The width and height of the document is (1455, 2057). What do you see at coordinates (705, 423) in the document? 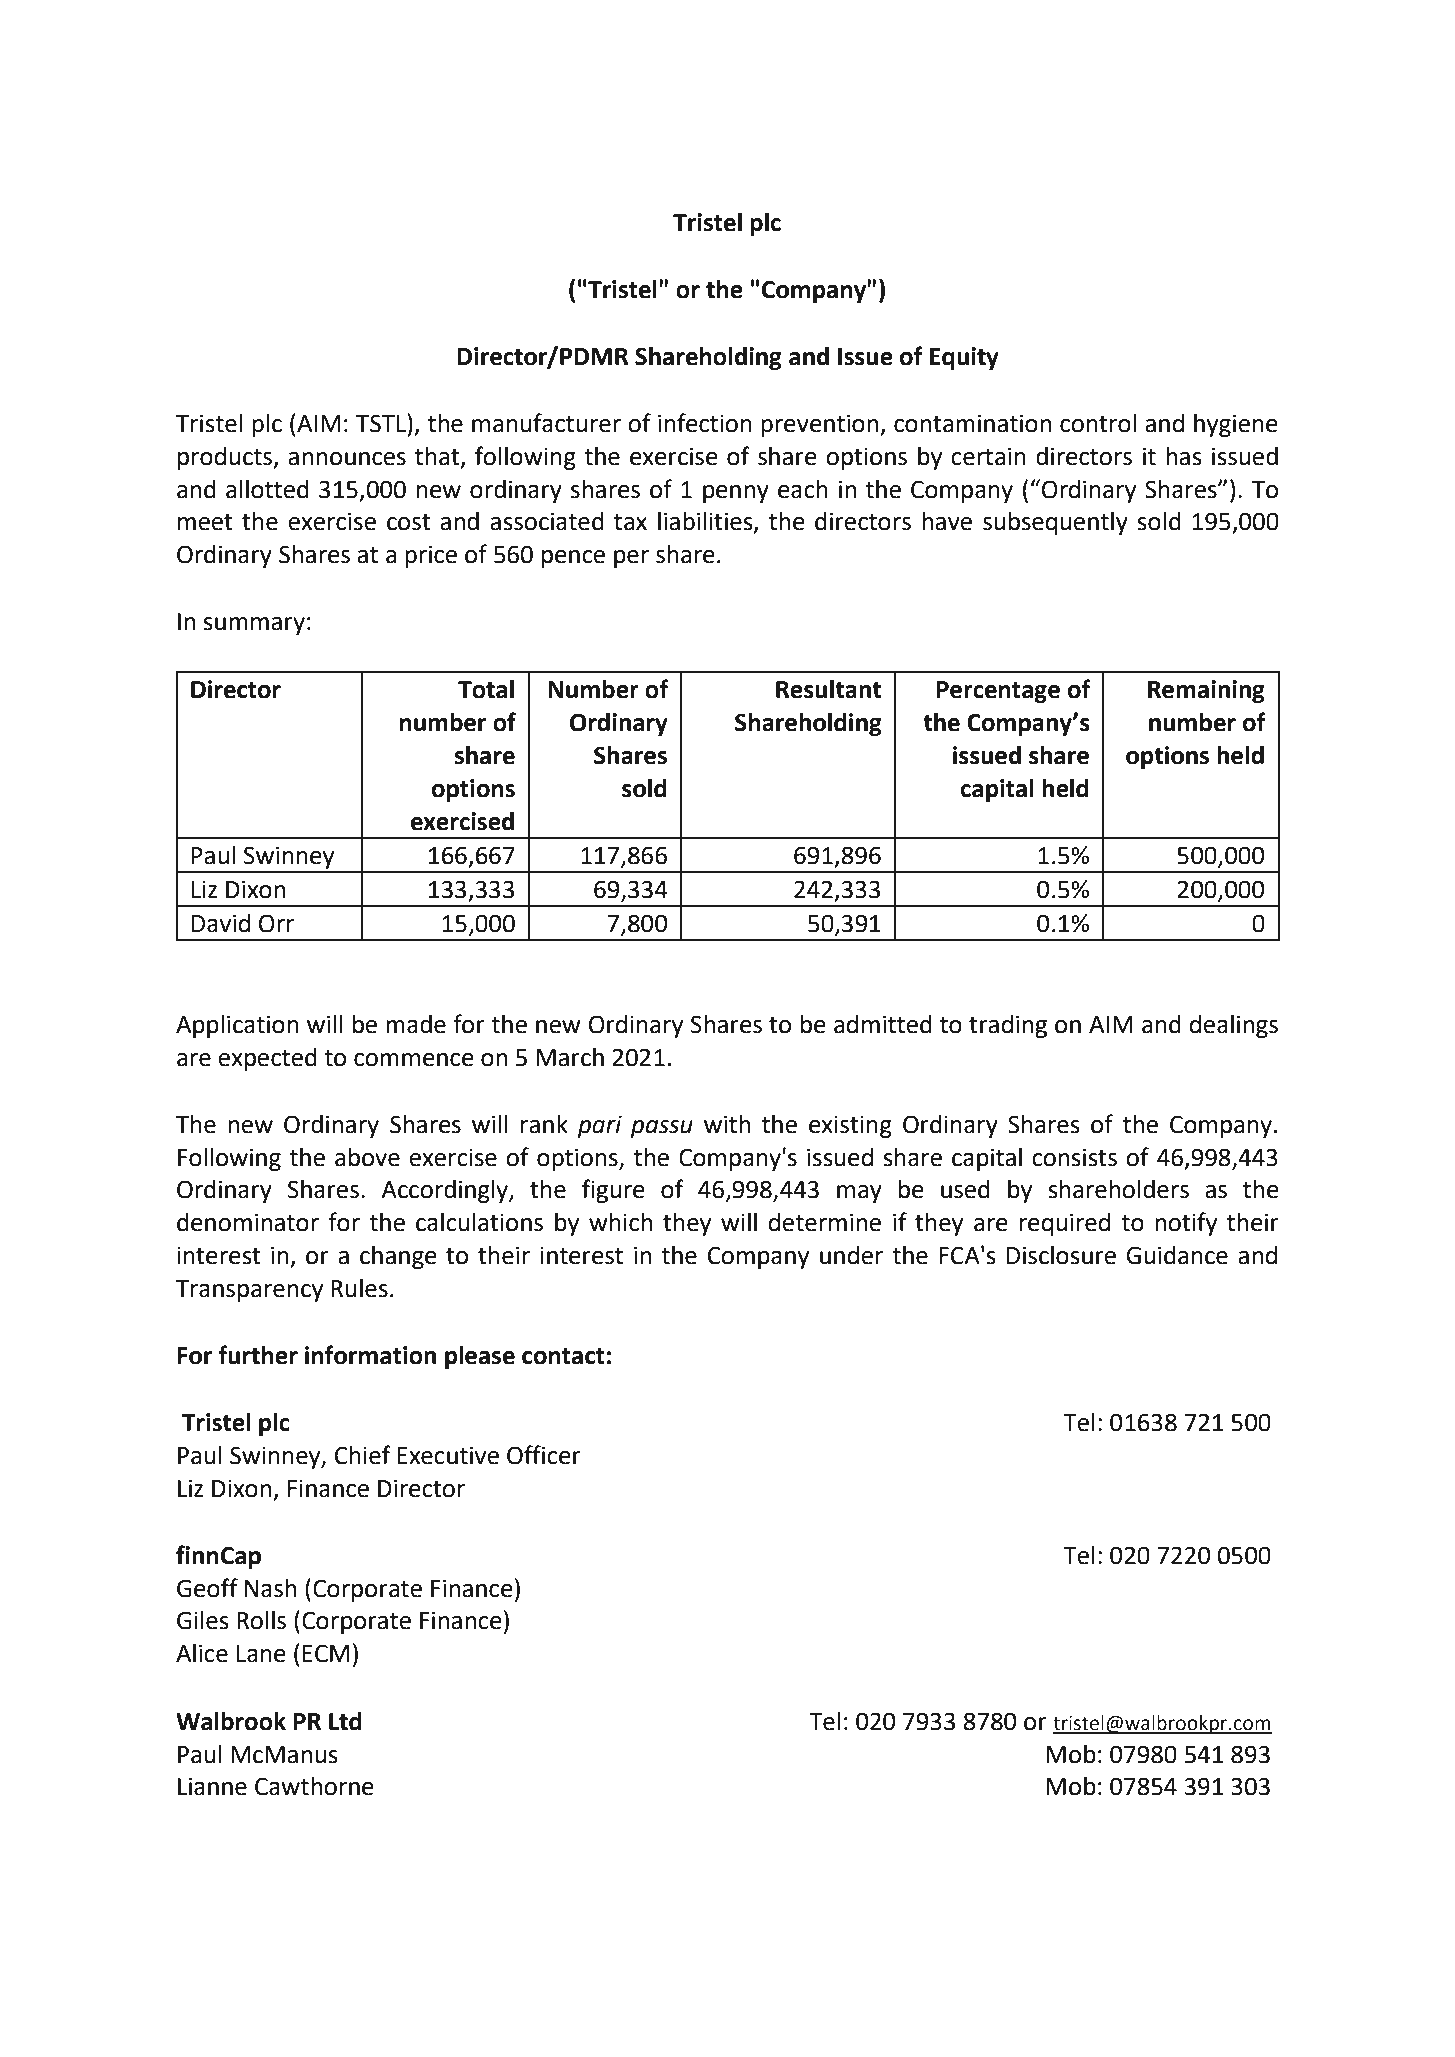
I see `infection` at bounding box center [705, 423].
